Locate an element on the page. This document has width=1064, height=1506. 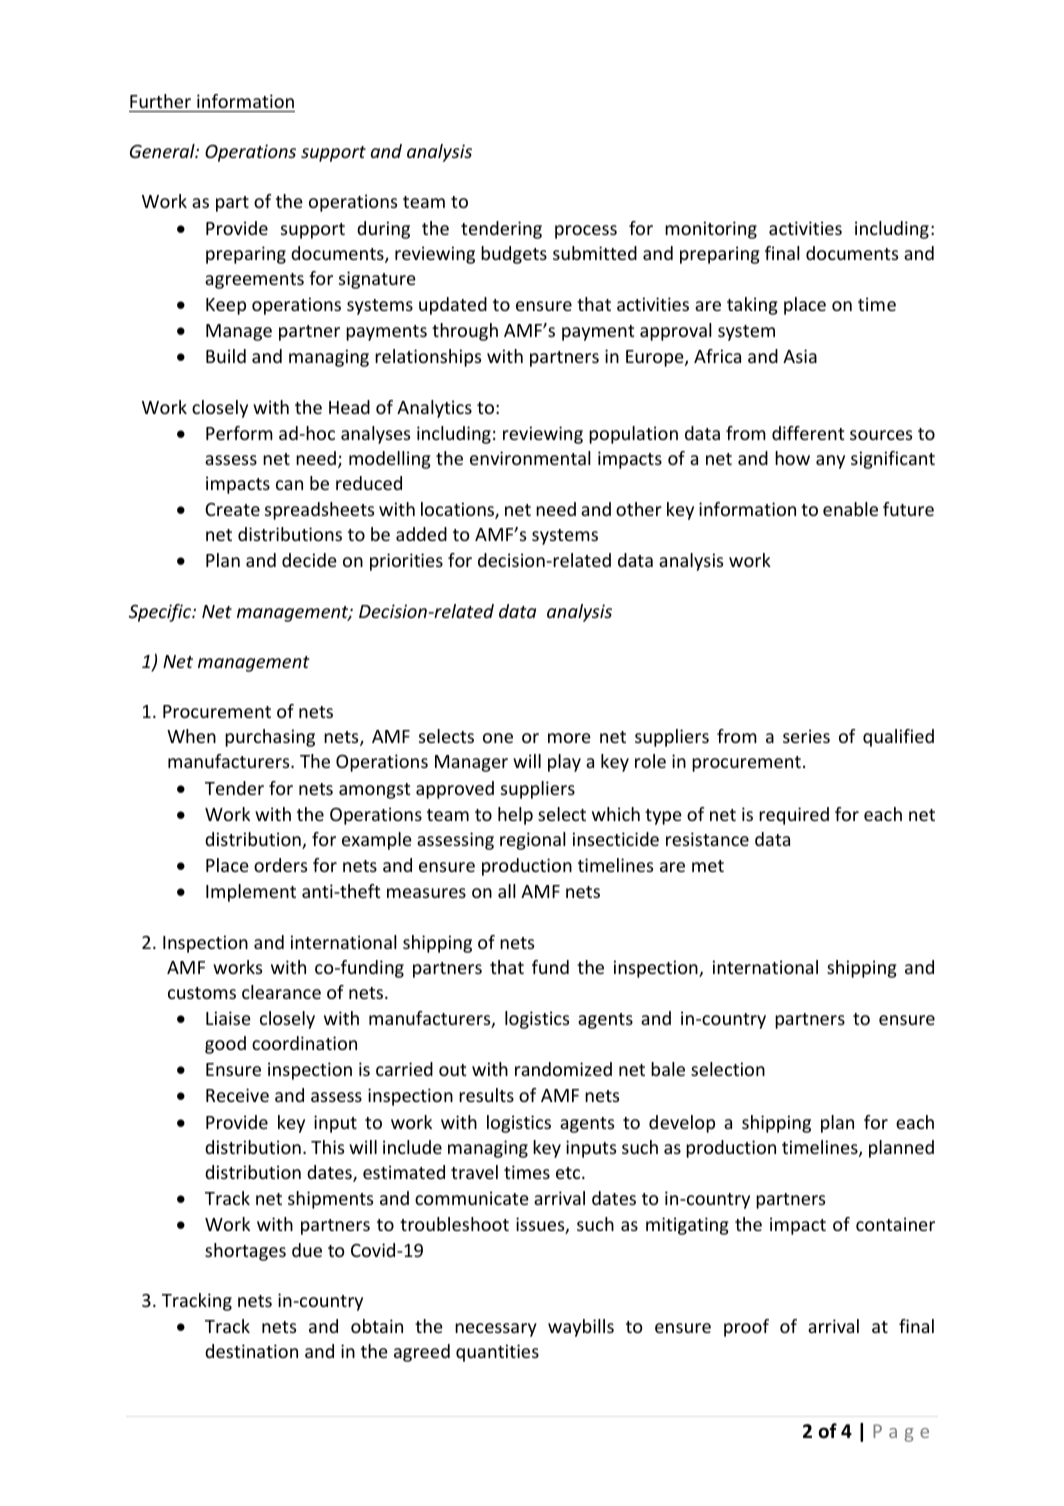
all is located at coordinates (507, 891).
